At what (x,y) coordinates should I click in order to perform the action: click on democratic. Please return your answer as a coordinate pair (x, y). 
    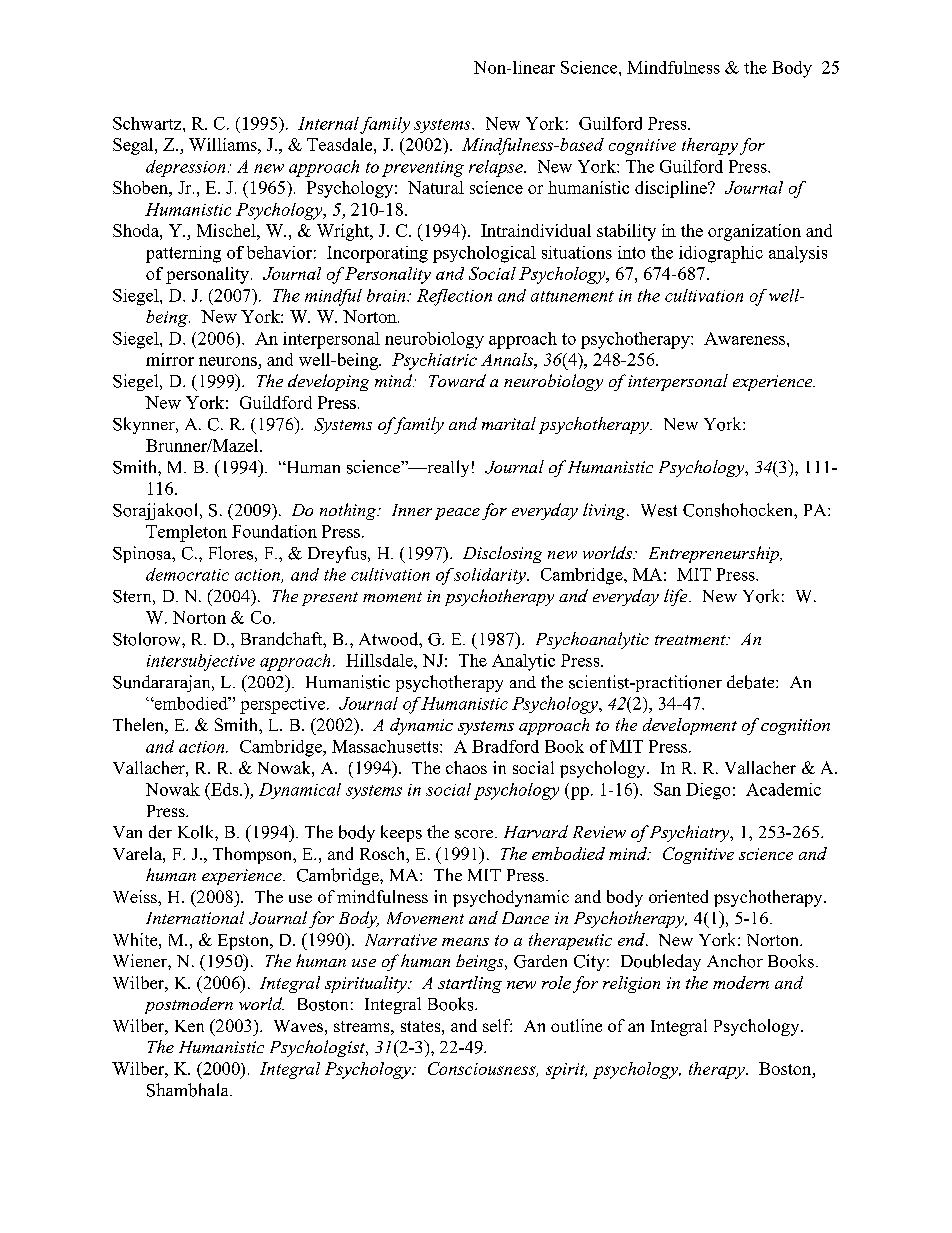
    Looking at the image, I should click on (187, 574).
